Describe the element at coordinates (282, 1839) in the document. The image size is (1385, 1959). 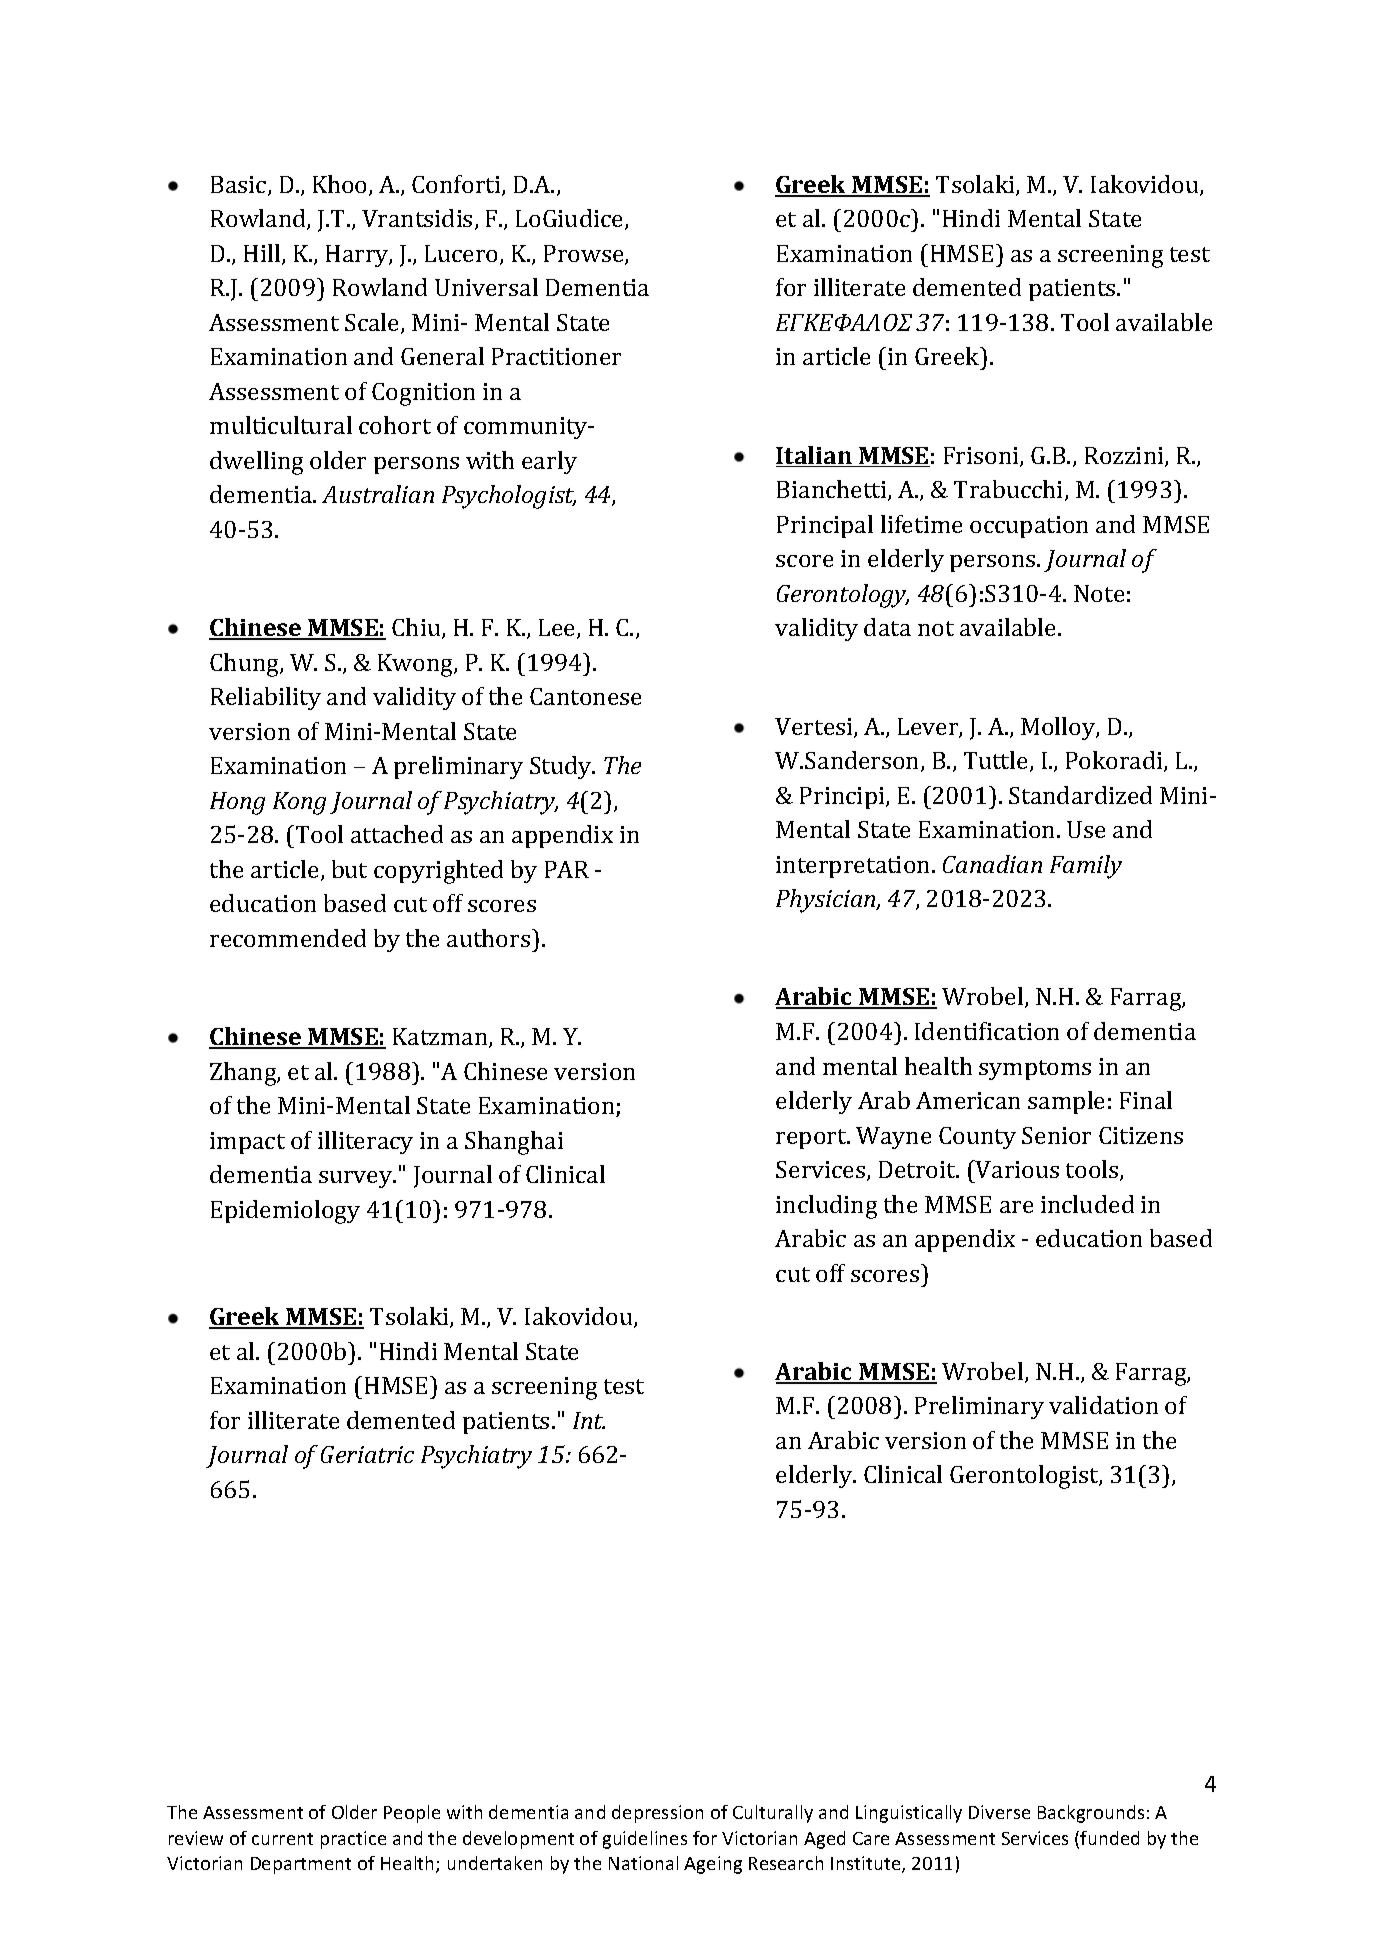
I see `current` at that location.
